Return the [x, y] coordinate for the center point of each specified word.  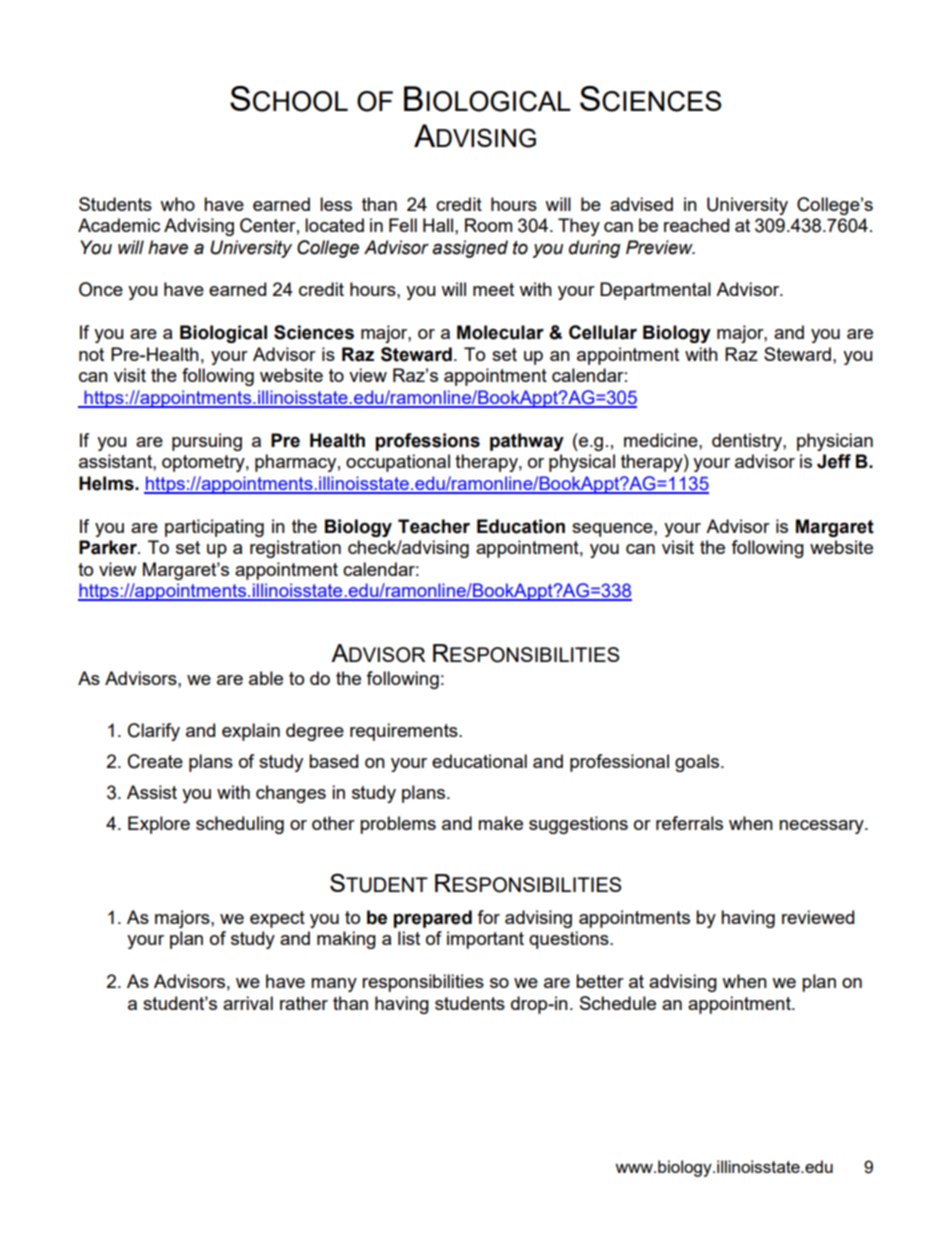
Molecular [500, 332]
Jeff [834, 461]
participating [214, 528]
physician [835, 442]
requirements [405, 732]
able [266, 678]
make [500, 823]
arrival [248, 1003]
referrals [689, 823]
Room [488, 225]
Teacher [434, 526]
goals [698, 763]
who [177, 204]
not [91, 354]
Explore [159, 825]
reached [696, 225]
